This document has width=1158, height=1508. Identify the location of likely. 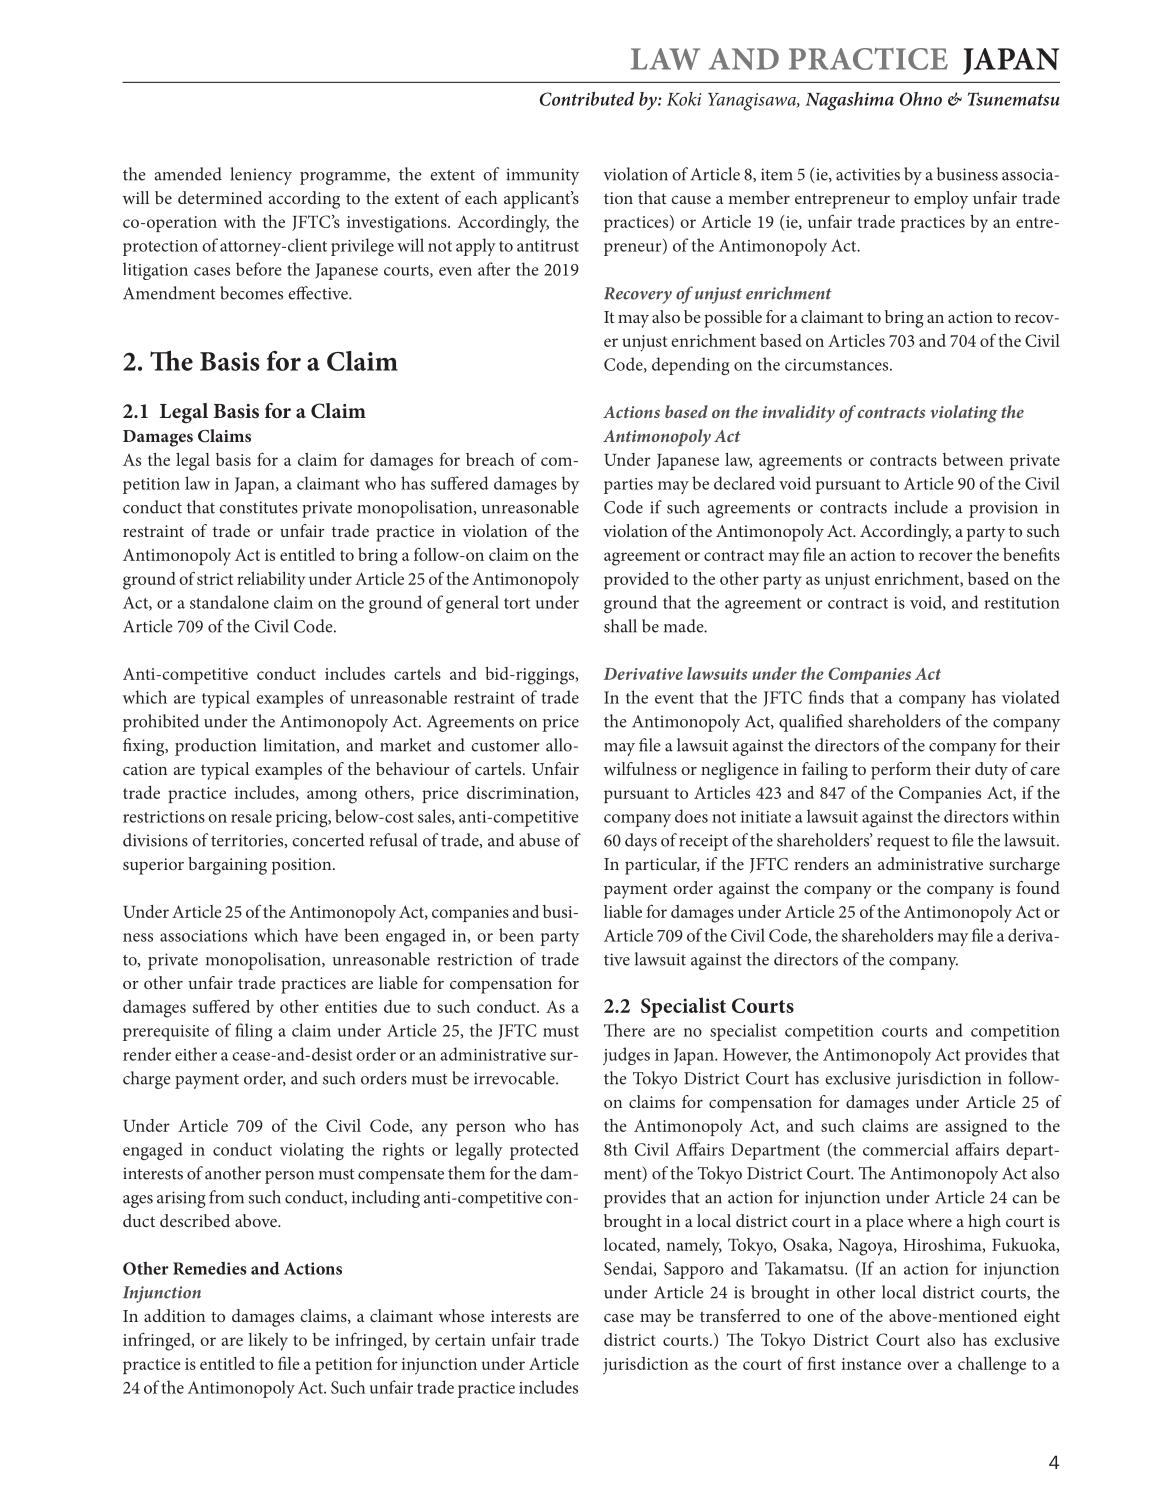
(268, 1342).
